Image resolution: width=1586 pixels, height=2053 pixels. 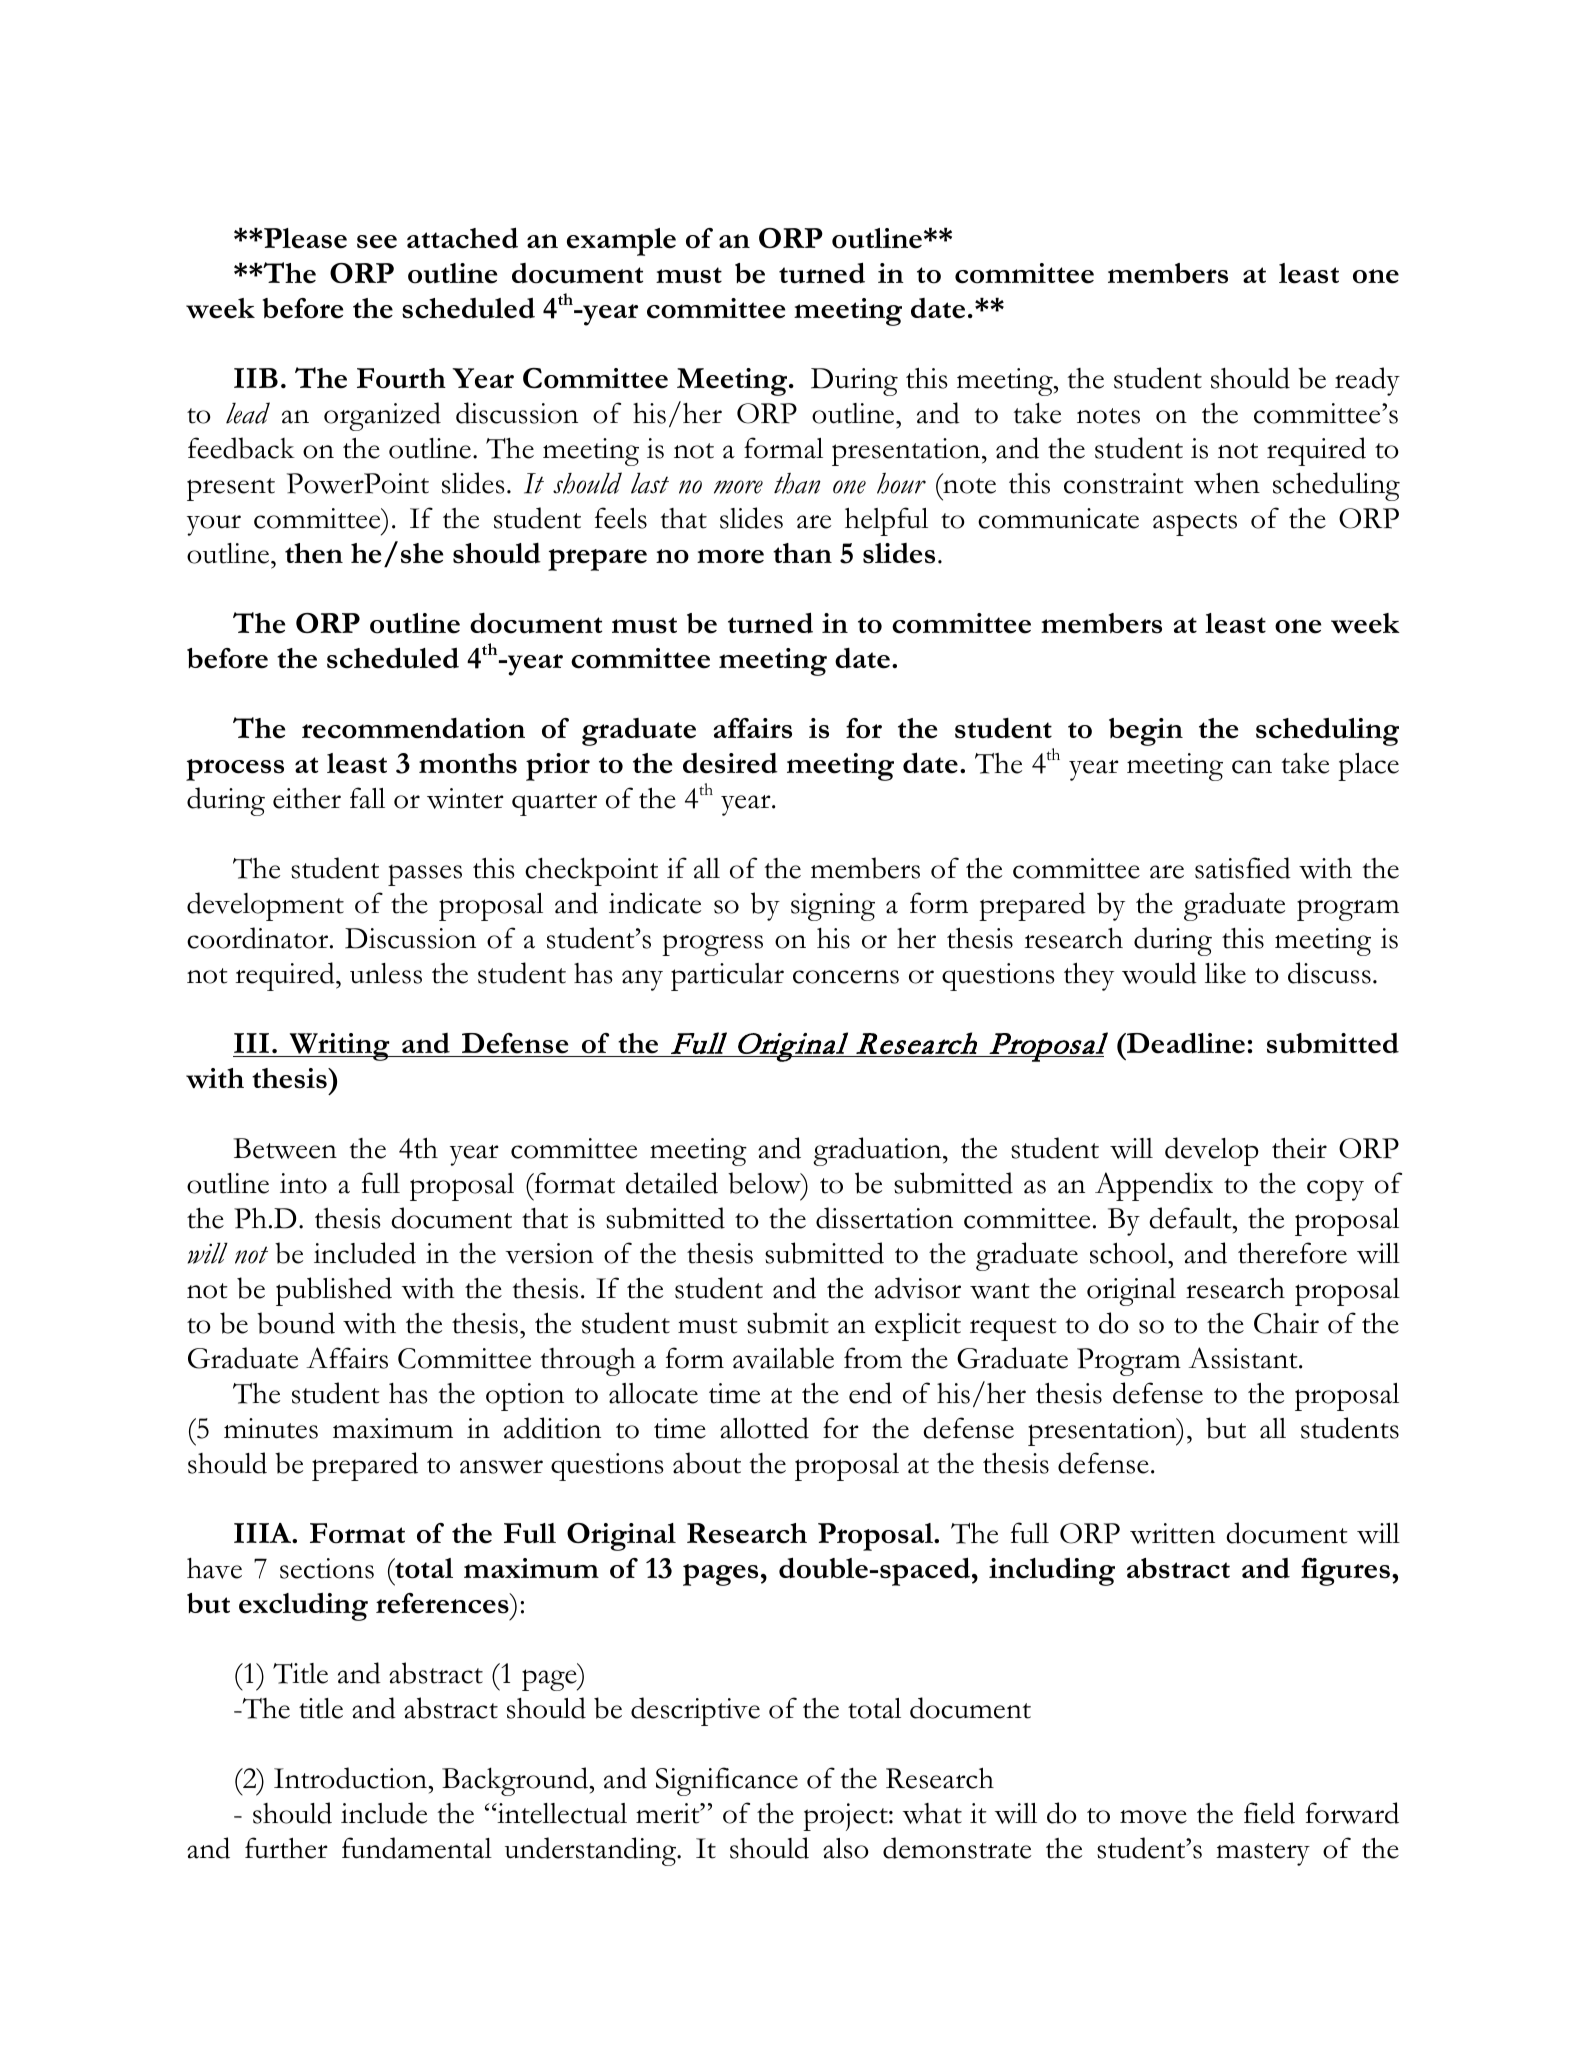 What do you see at coordinates (730, 763) in the page?
I see `desired` at bounding box center [730, 763].
